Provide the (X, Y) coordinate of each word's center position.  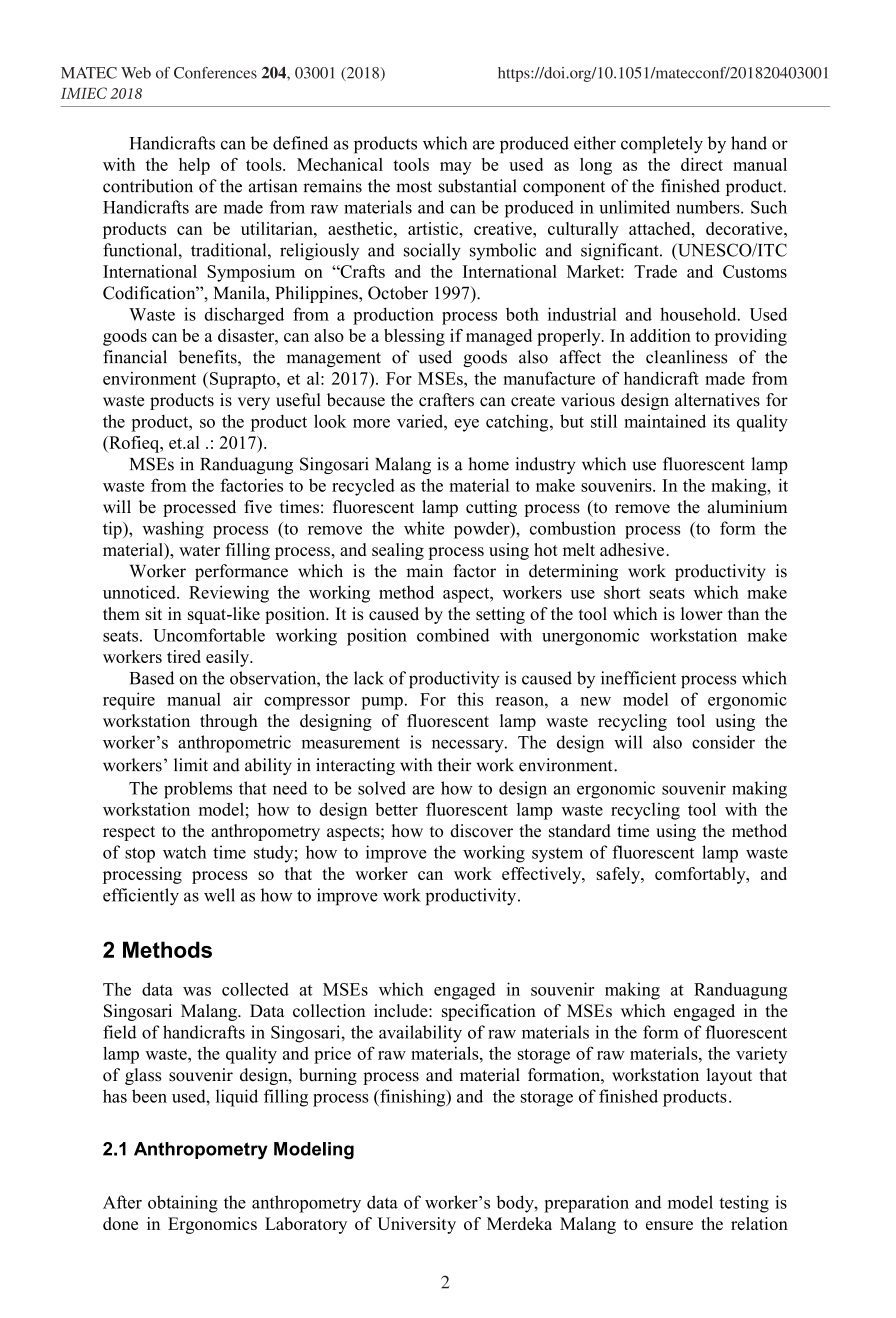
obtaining (183, 1204)
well (219, 895)
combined (453, 635)
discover (481, 831)
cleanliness (686, 357)
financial (135, 357)
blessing (414, 337)
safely (620, 875)
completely (662, 145)
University (416, 1225)
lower (702, 613)
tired (184, 656)
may (456, 168)
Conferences (215, 73)
